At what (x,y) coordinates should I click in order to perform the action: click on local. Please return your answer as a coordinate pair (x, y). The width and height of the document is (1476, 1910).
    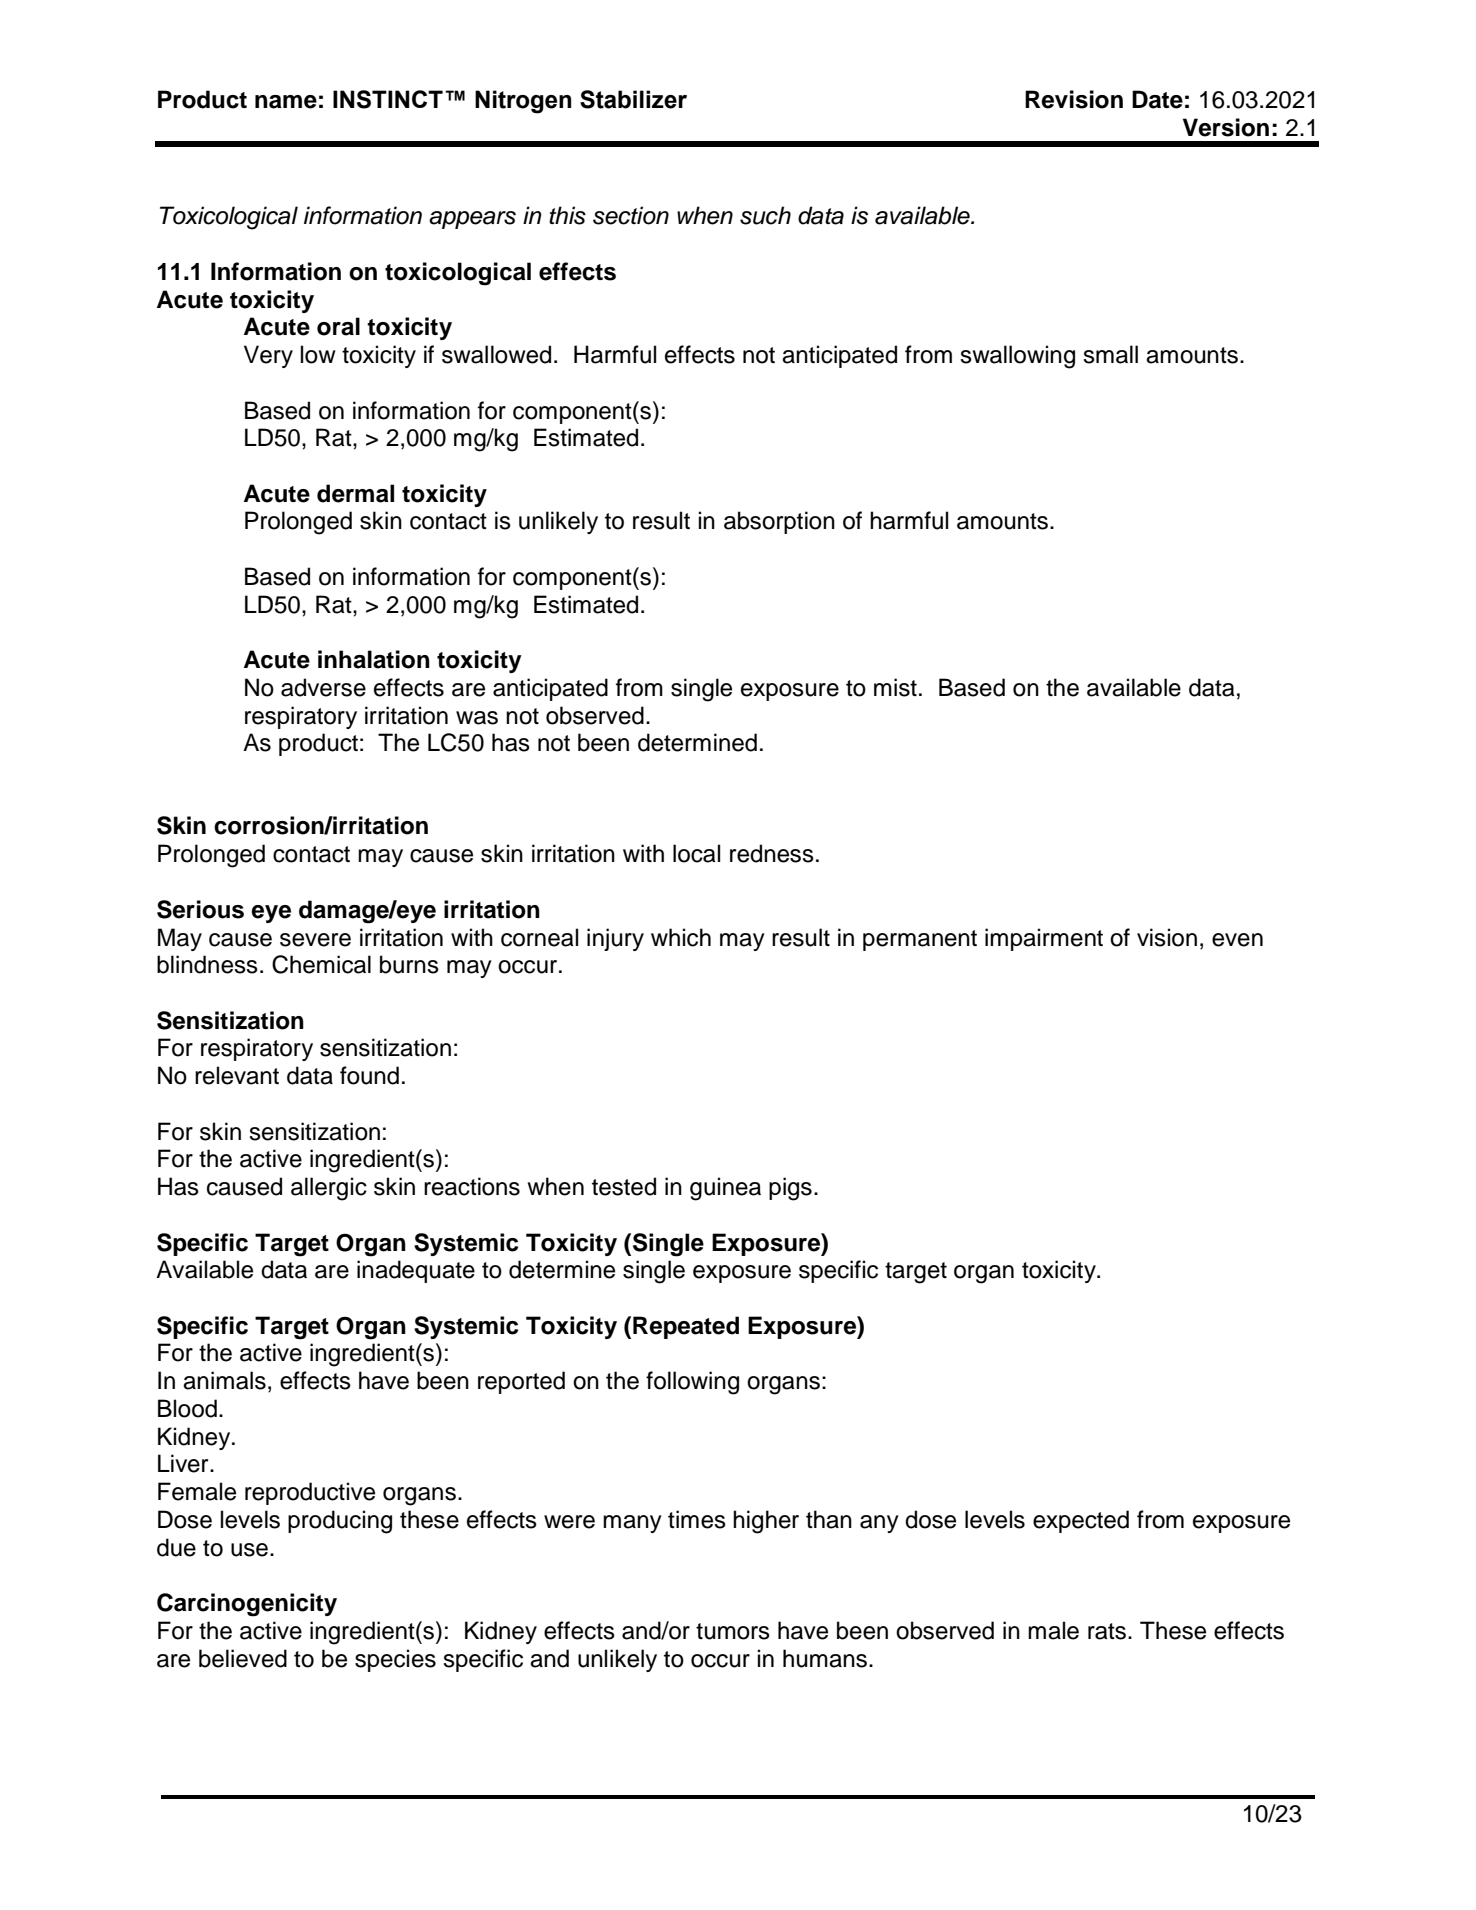
    Looking at the image, I should click on (696, 853).
